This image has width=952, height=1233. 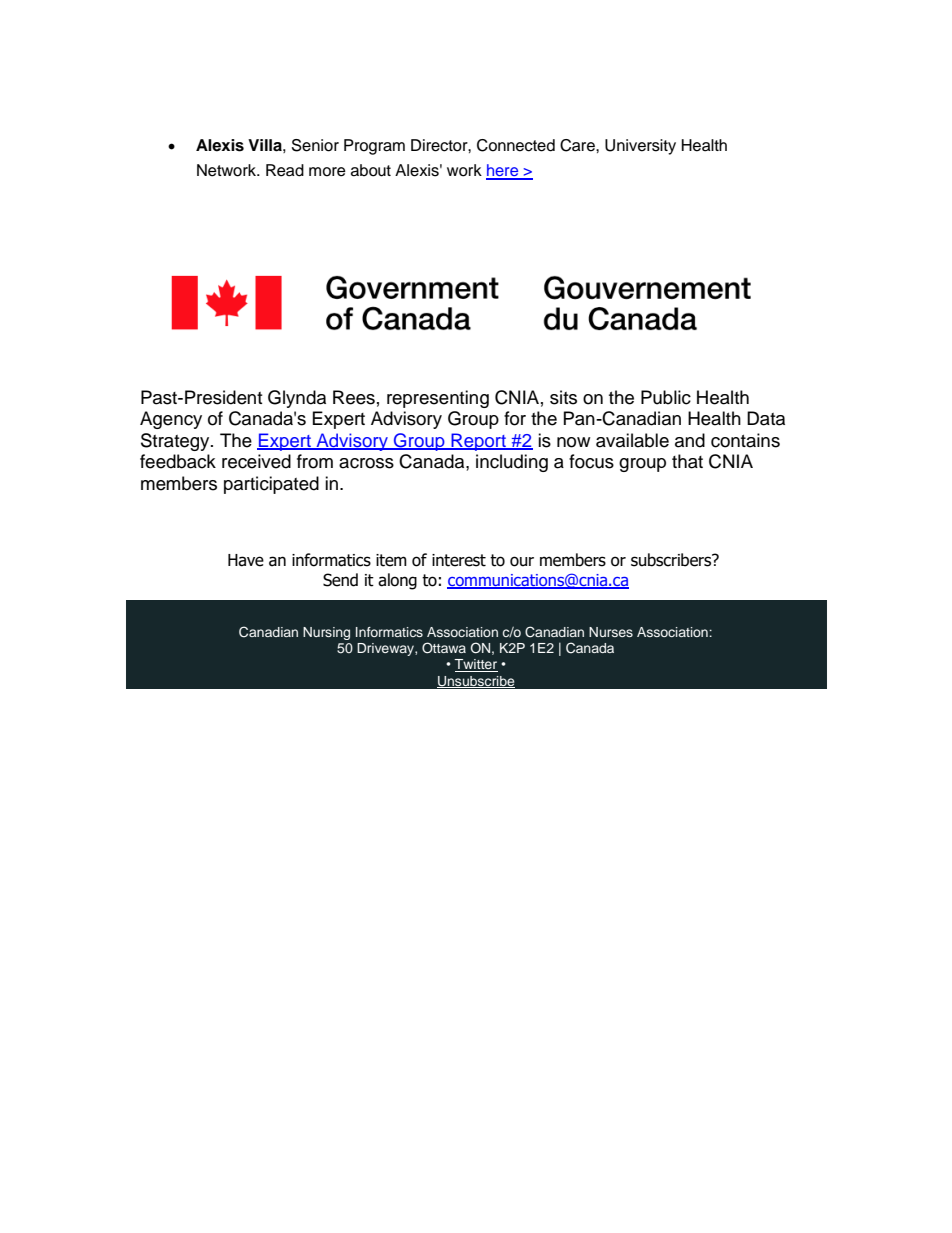 What do you see at coordinates (640, 147) in the image?
I see `University` at bounding box center [640, 147].
